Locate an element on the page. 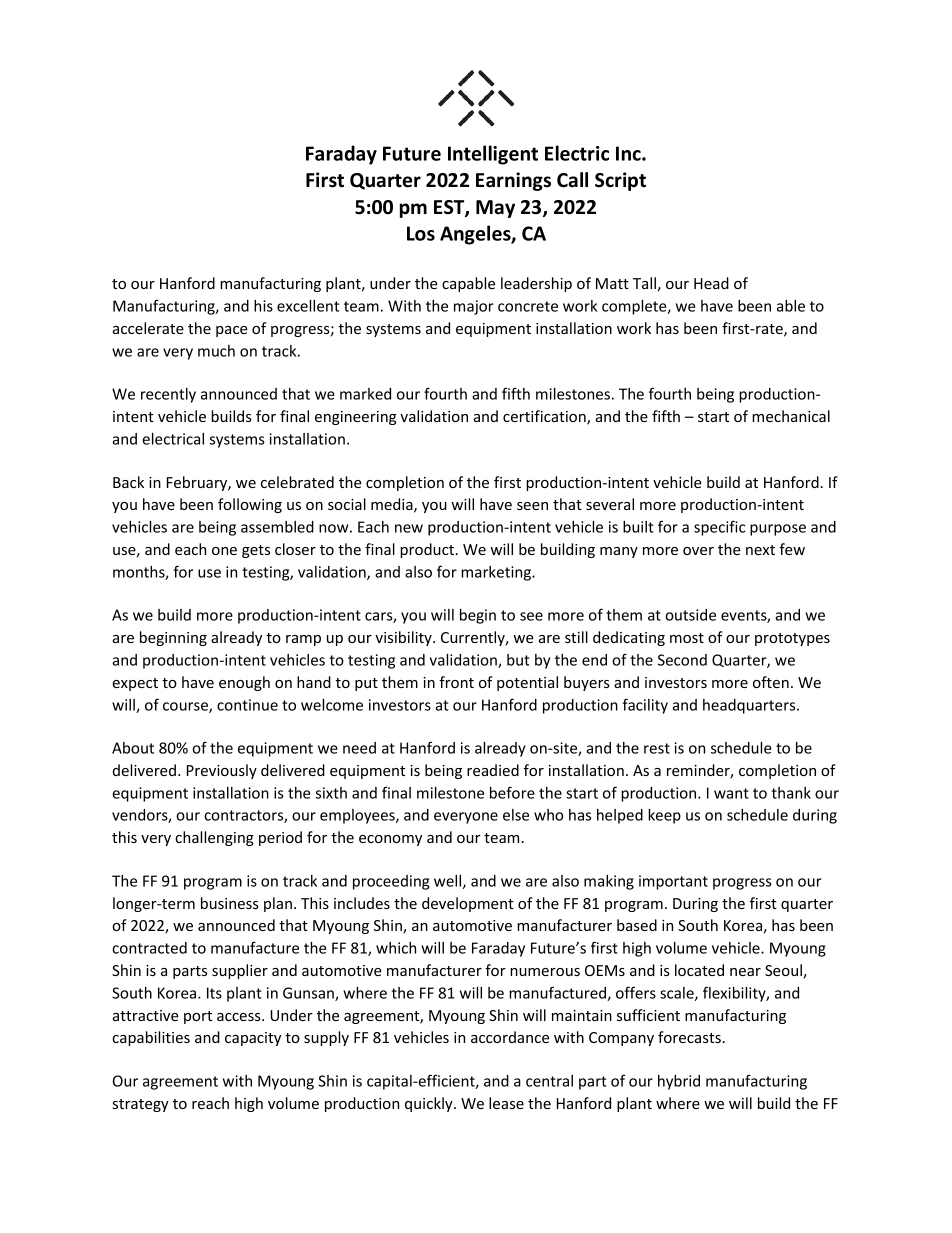 The image size is (952, 1233). certification is located at coordinates (545, 417).
